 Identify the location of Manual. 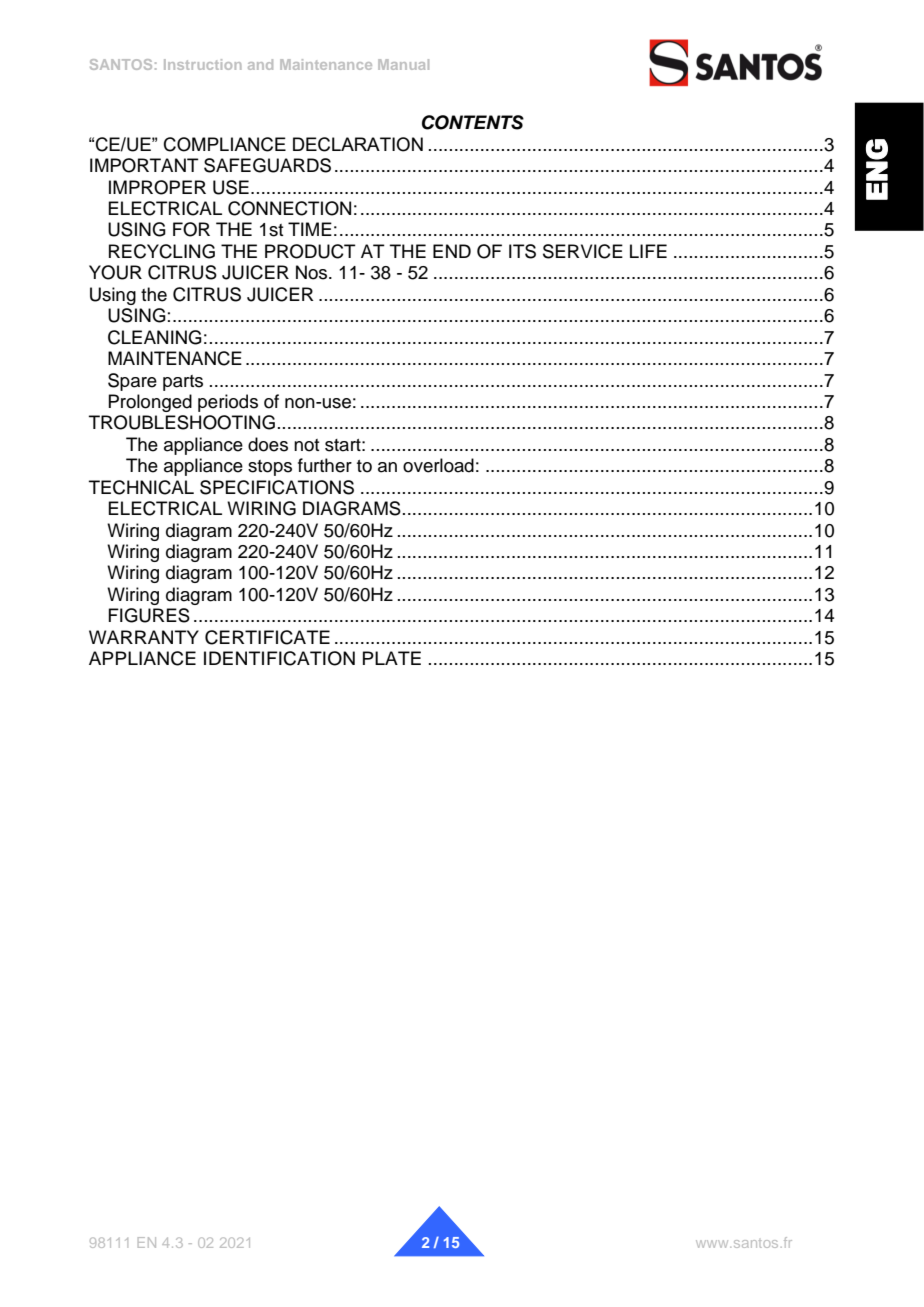
(403, 64).
